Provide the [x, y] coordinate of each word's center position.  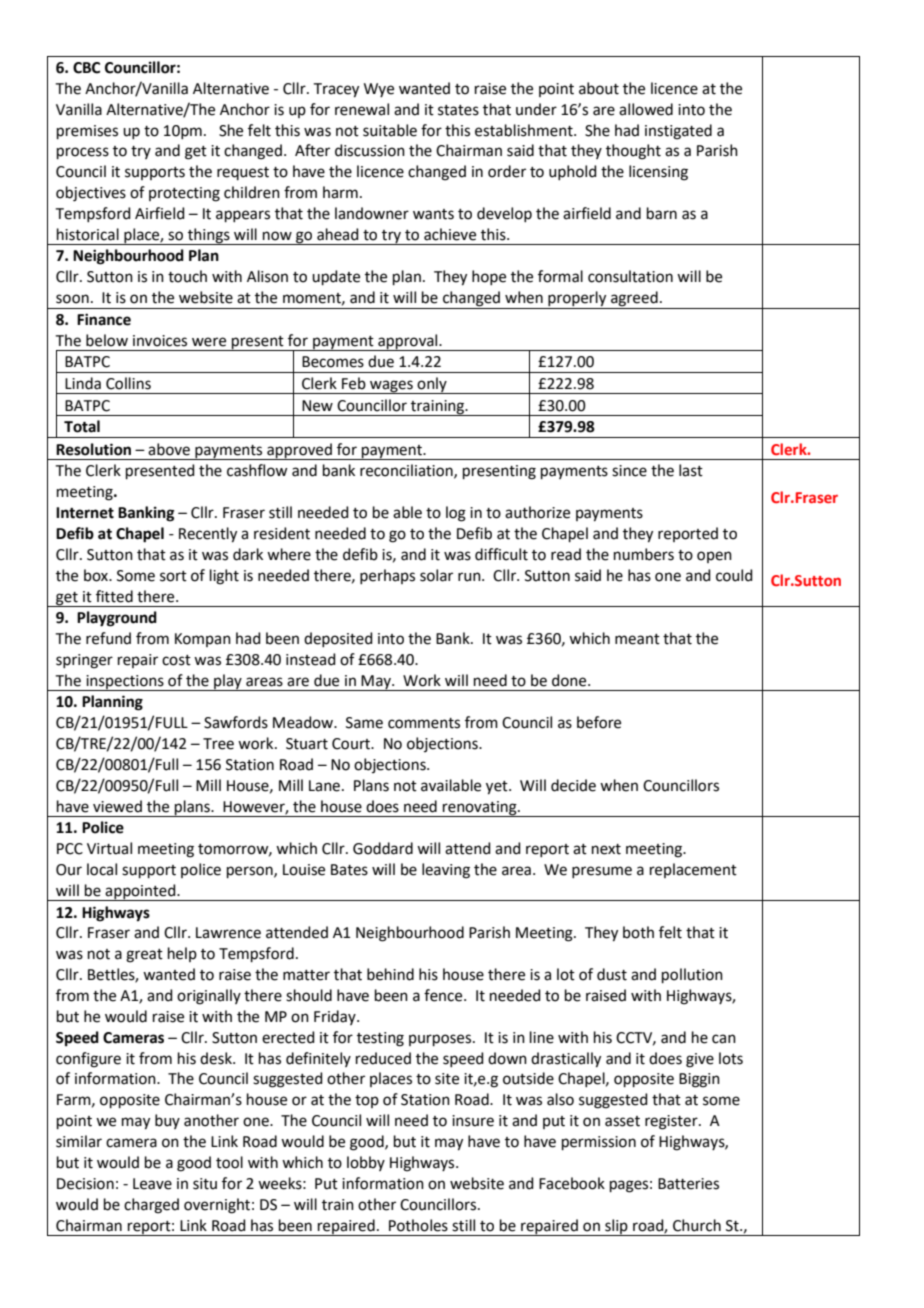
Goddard [383, 848]
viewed [117, 806]
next [606, 849]
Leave [152, 1184]
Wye [379, 90]
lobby [366, 1163]
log [456, 514]
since [629, 471]
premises [87, 132]
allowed [646, 109]
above [169, 449]
